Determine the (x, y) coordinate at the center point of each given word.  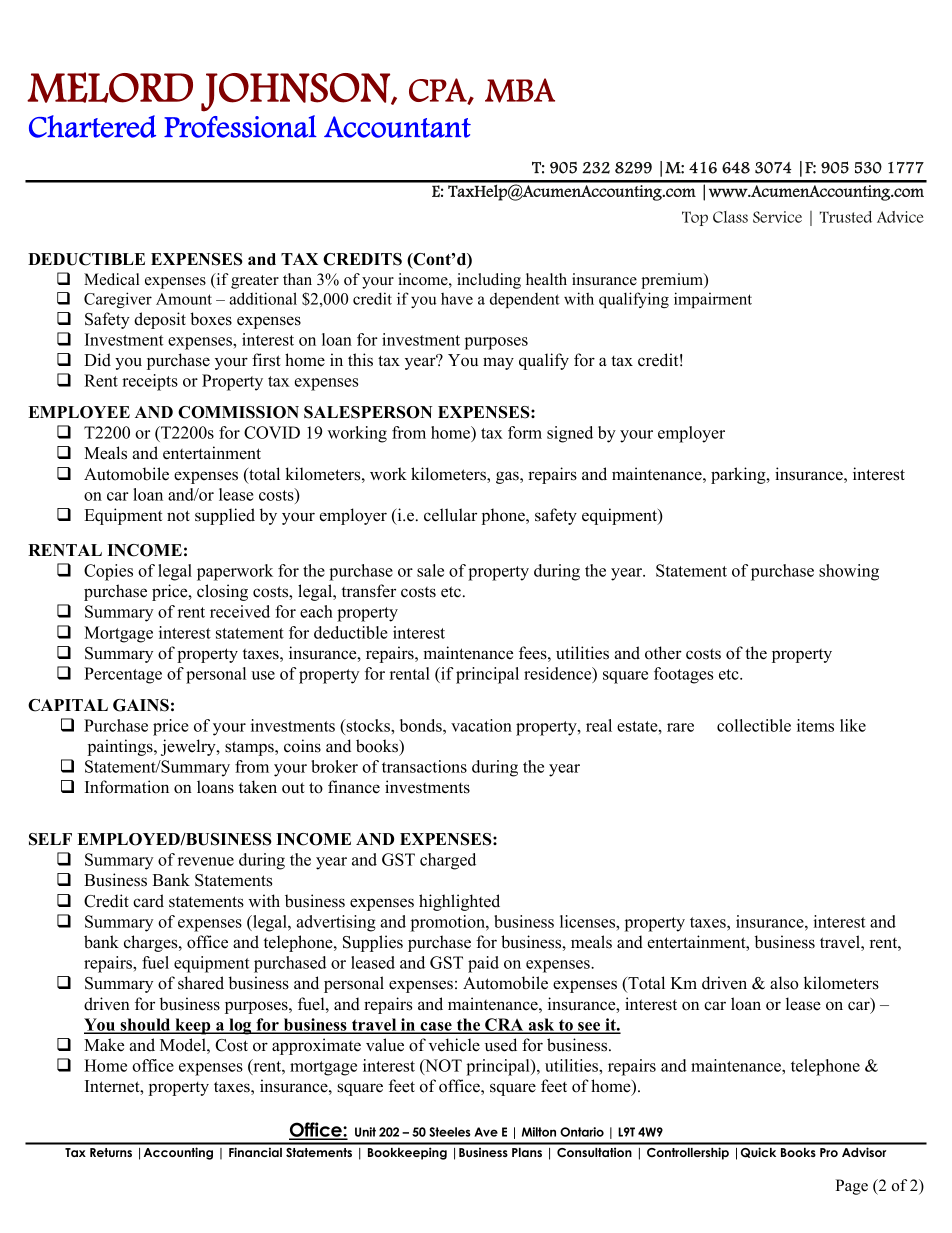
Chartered (92, 126)
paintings (121, 747)
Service (777, 217)
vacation (481, 725)
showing (849, 572)
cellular (450, 515)
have (457, 299)
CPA (439, 91)
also (784, 983)
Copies (108, 572)
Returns (111, 1152)
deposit (160, 320)
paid (483, 964)
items (815, 725)
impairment (713, 300)
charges (152, 943)
